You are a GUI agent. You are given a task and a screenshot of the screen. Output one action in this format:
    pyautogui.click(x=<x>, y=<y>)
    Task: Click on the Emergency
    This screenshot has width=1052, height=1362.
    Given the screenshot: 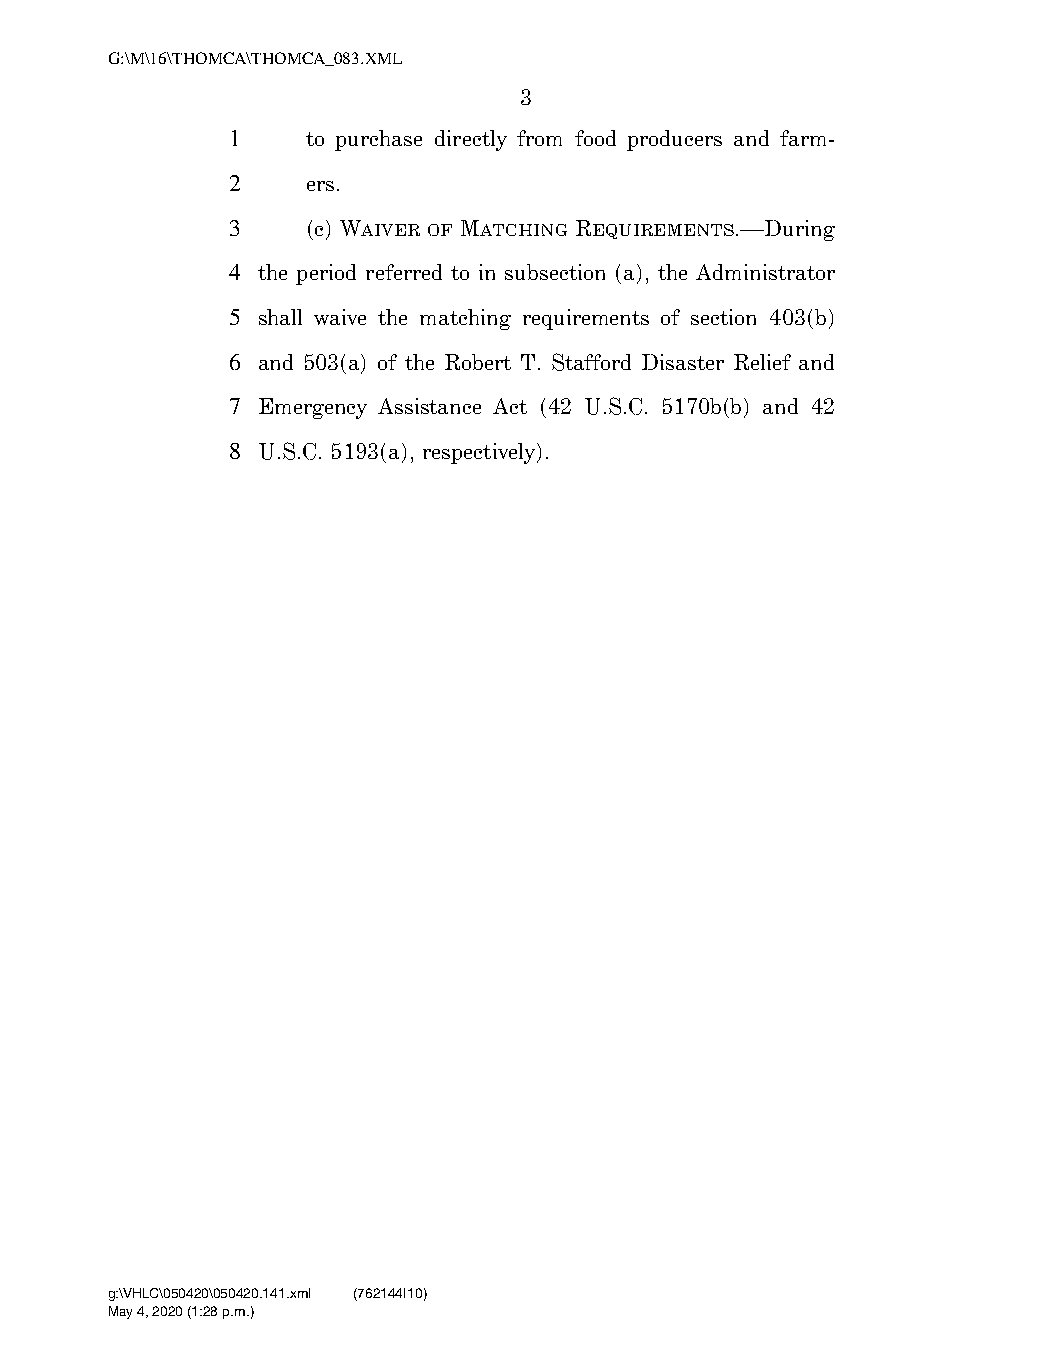 What is the action you would take?
    pyautogui.click(x=313, y=408)
